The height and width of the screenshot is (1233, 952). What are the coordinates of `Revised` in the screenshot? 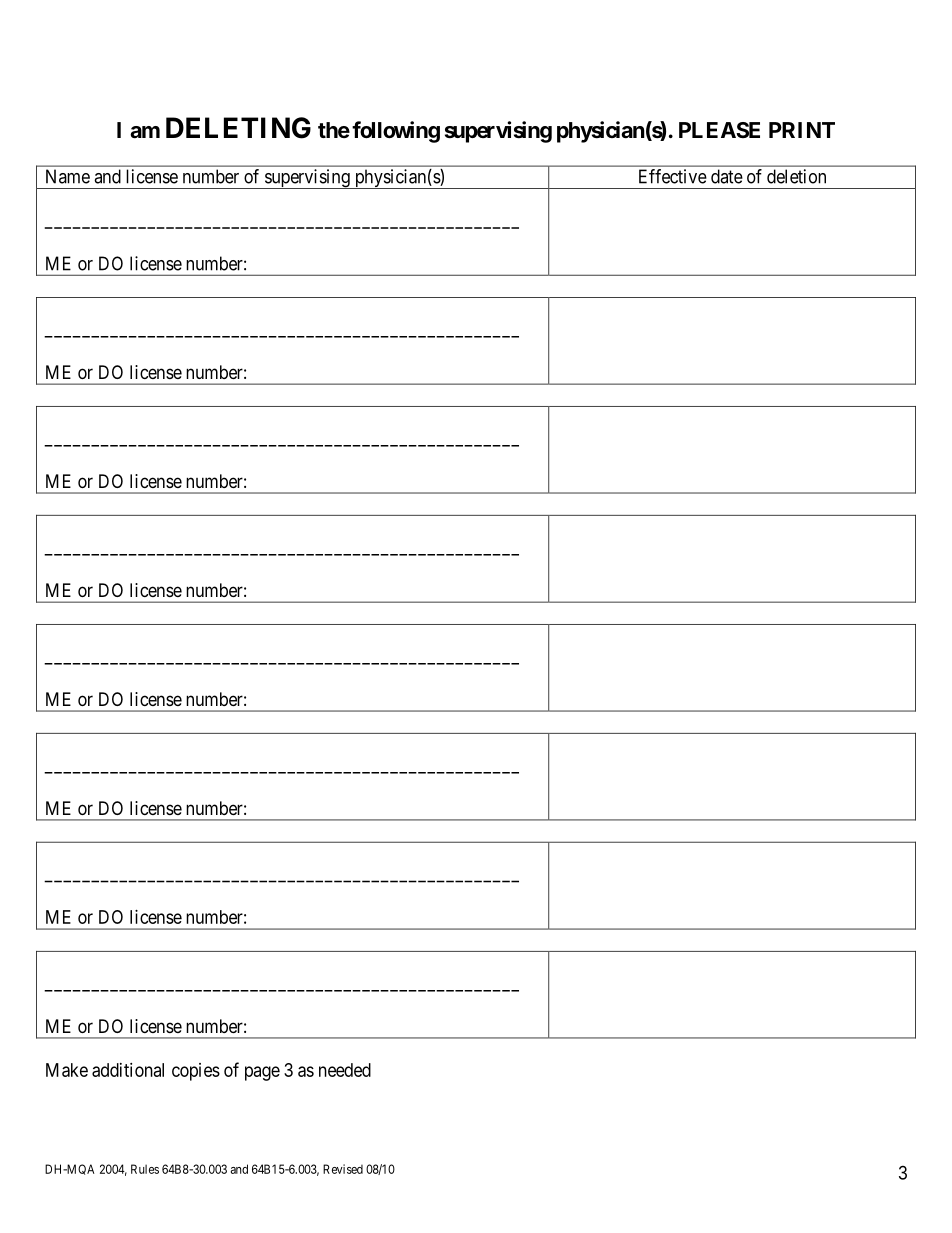 It's located at (343, 1169).
